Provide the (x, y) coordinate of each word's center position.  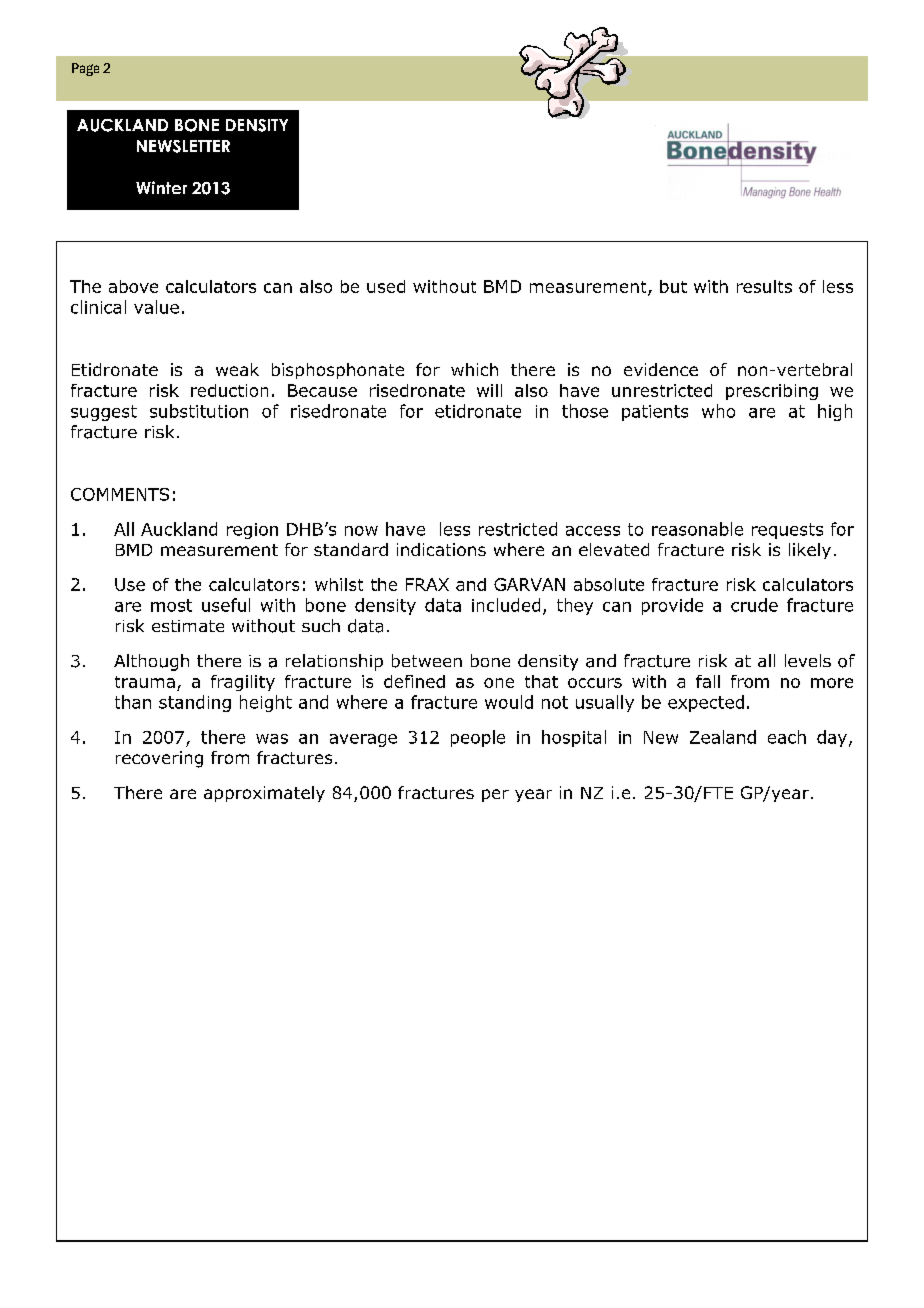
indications (441, 549)
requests (787, 531)
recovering (159, 759)
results (764, 286)
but (673, 286)
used (386, 286)
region (252, 531)
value (156, 307)
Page (85, 69)
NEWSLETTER (183, 146)
